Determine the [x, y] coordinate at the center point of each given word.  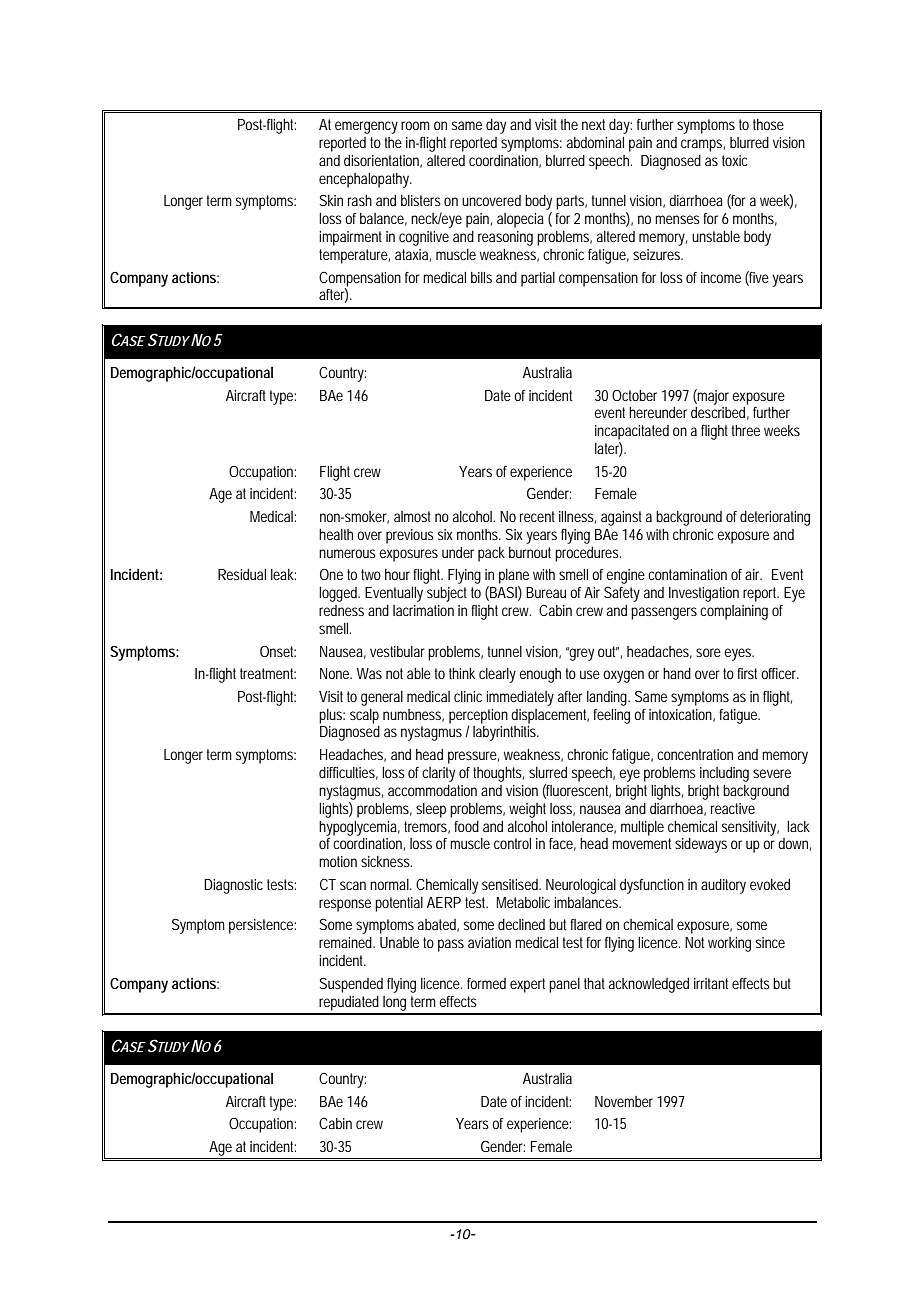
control [512, 843]
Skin [331, 200]
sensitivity [750, 828]
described [720, 413]
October [634, 395]
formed [486, 983]
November [624, 1101]
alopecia [520, 220]
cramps [703, 145]
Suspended [351, 985]
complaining [734, 612]
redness [341, 610]
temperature [354, 256]
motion [338, 861]
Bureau [546, 592]
